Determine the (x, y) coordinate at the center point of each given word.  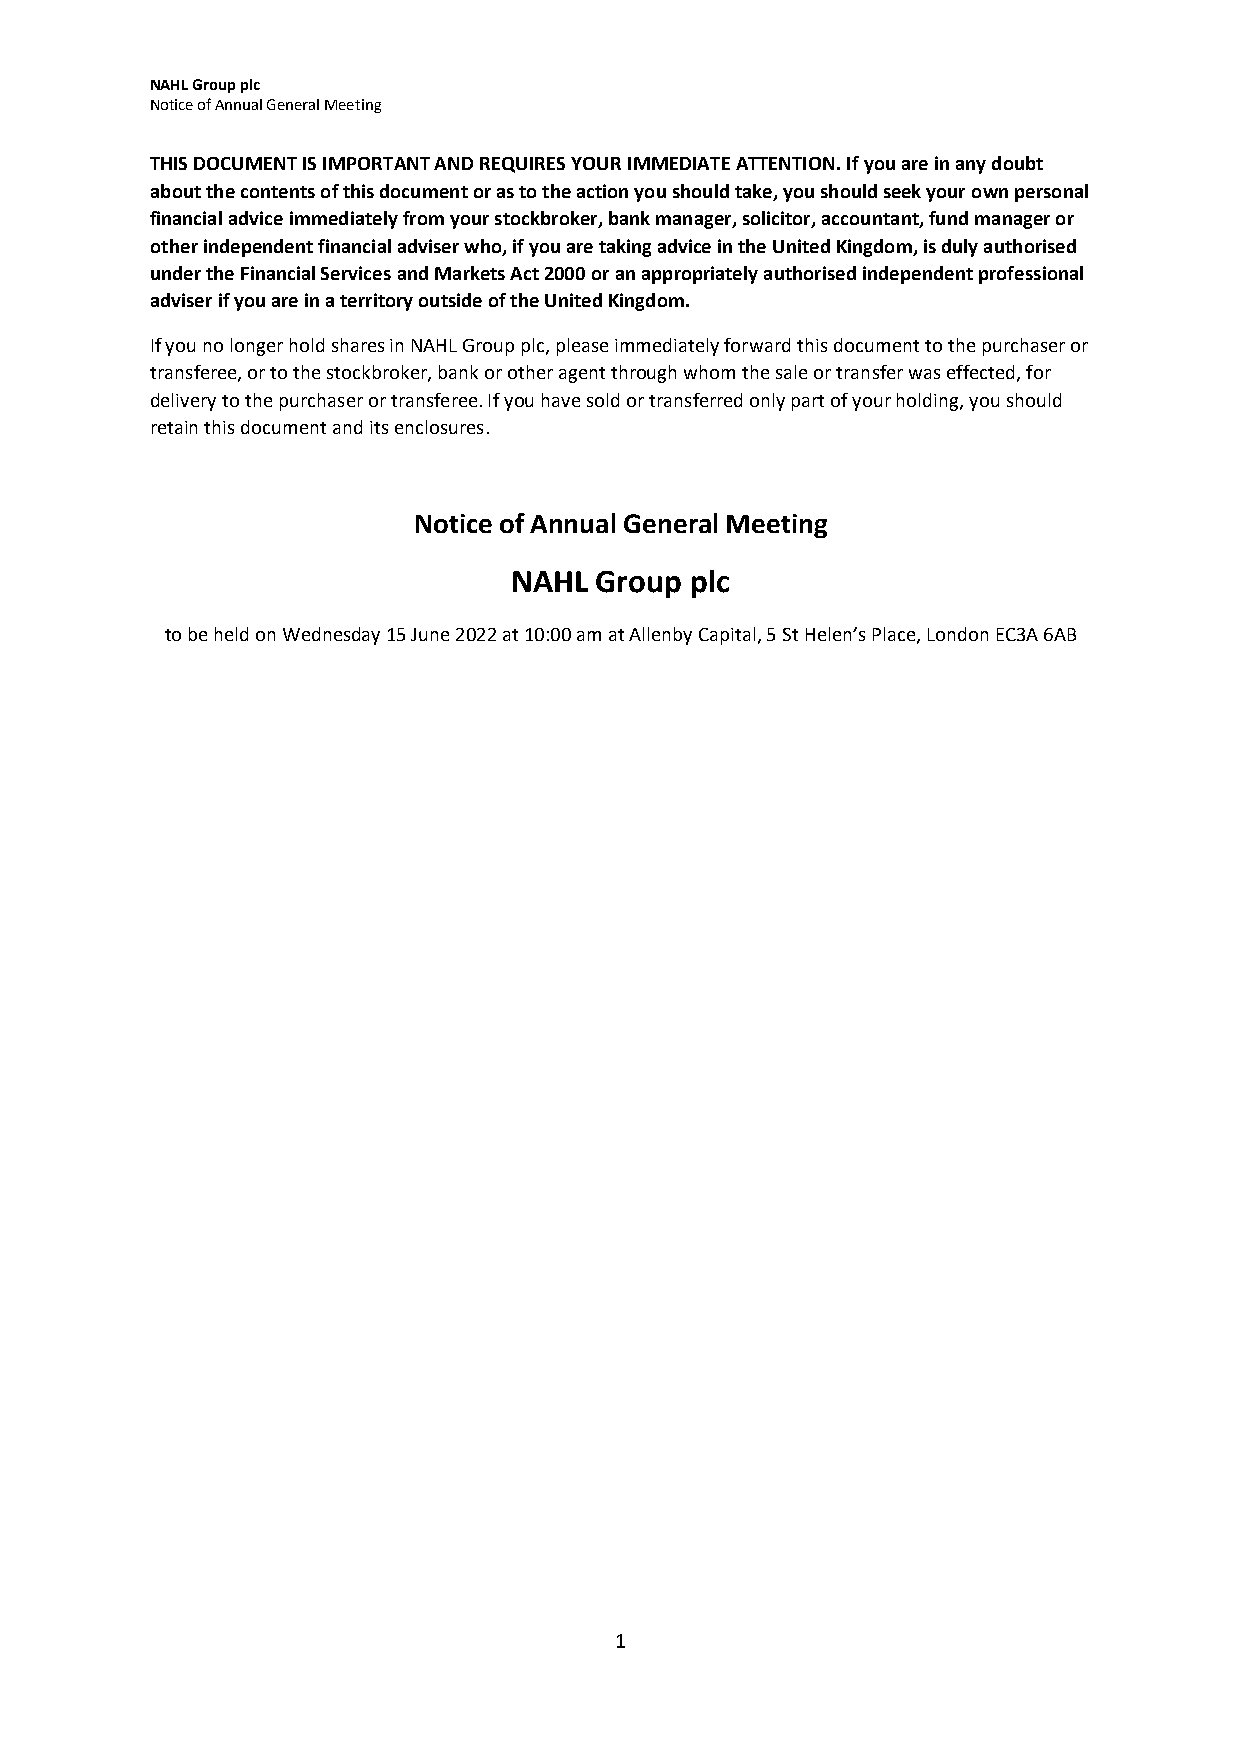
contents (278, 192)
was (924, 374)
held (231, 634)
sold (603, 400)
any (971, 167)
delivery (183, 402)
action (602, 191)
